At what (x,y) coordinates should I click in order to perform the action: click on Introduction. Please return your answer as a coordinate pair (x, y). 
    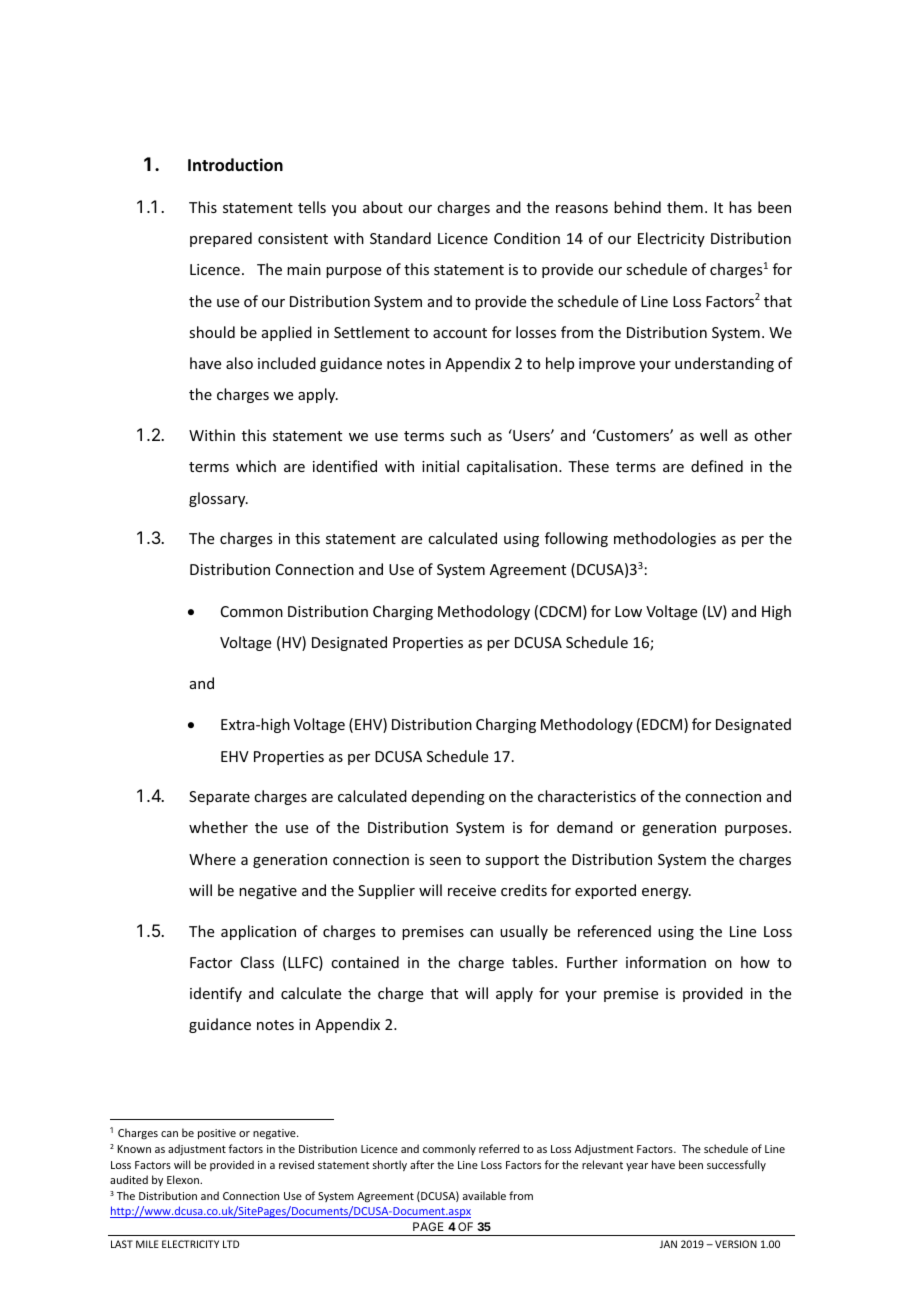
    Looking at the image, I should click on (235, 165).
